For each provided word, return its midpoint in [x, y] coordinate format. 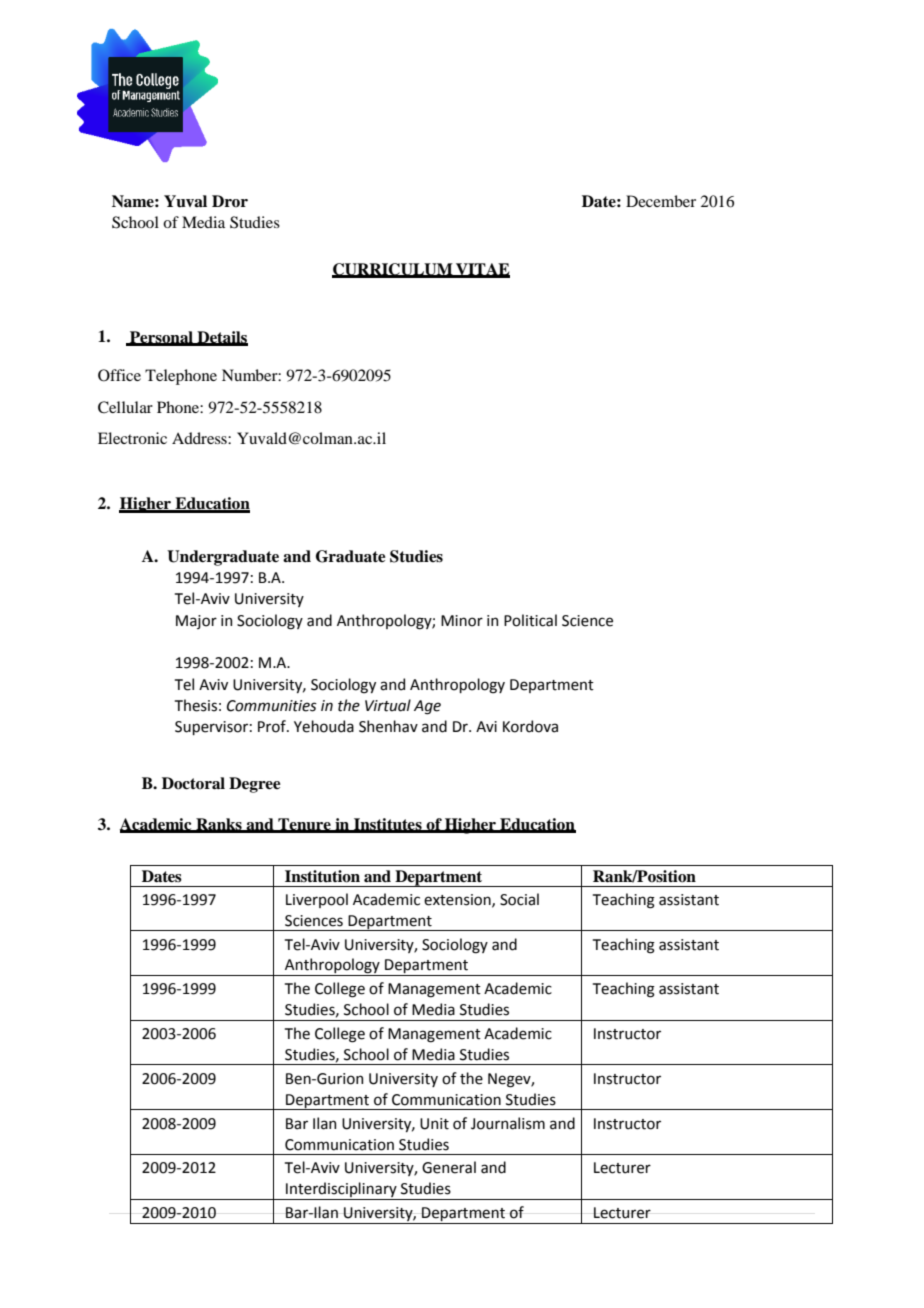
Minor [462, 621]
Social [519, 899]
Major [196, 622]
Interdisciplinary [341, 1191]
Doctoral [193, 783]
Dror [230, 201]
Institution [322, 876]
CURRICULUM [393, 270]
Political [530, 620]
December [661, 201]
